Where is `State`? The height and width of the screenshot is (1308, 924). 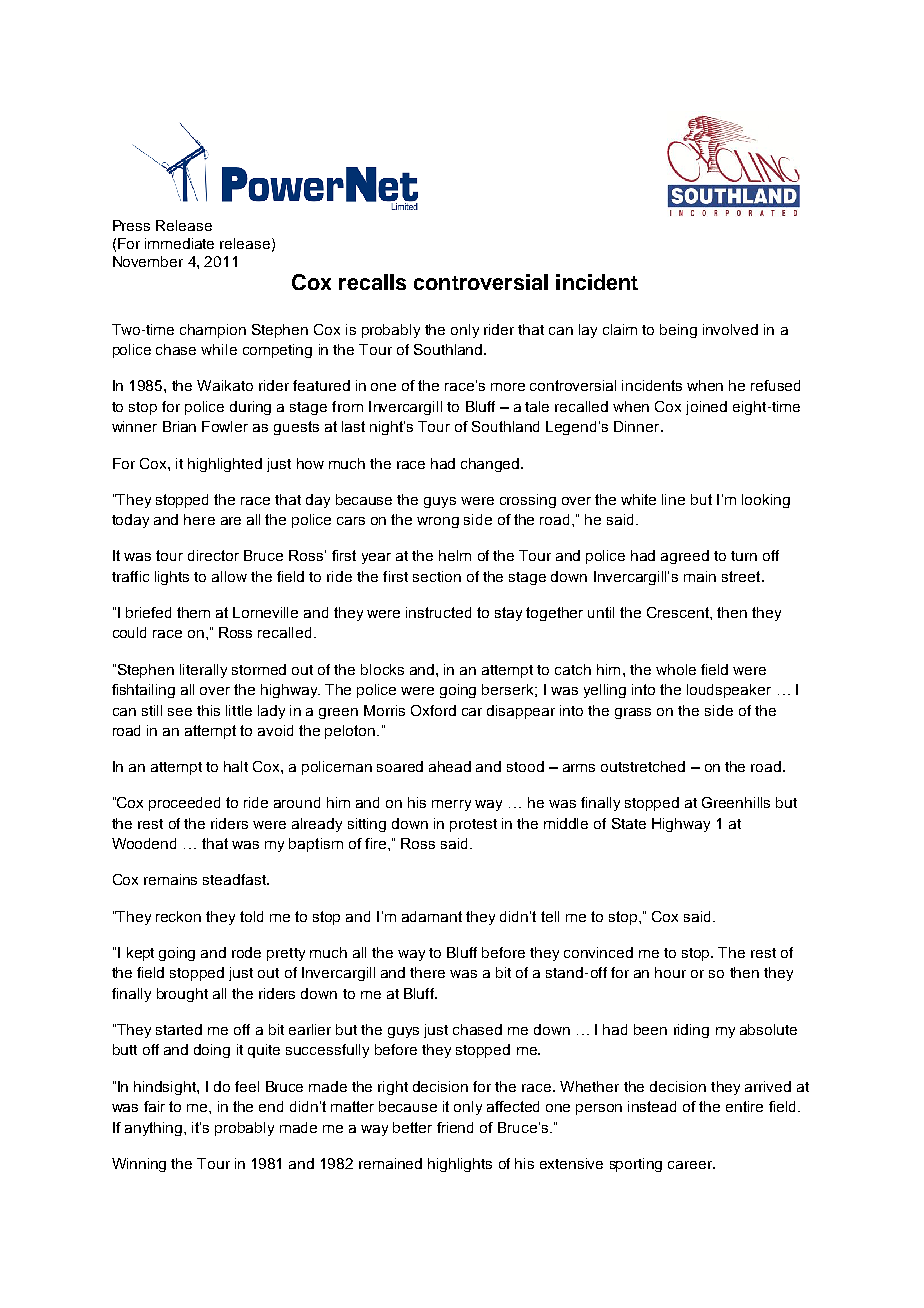
State is located at coordinates (629, 823).
